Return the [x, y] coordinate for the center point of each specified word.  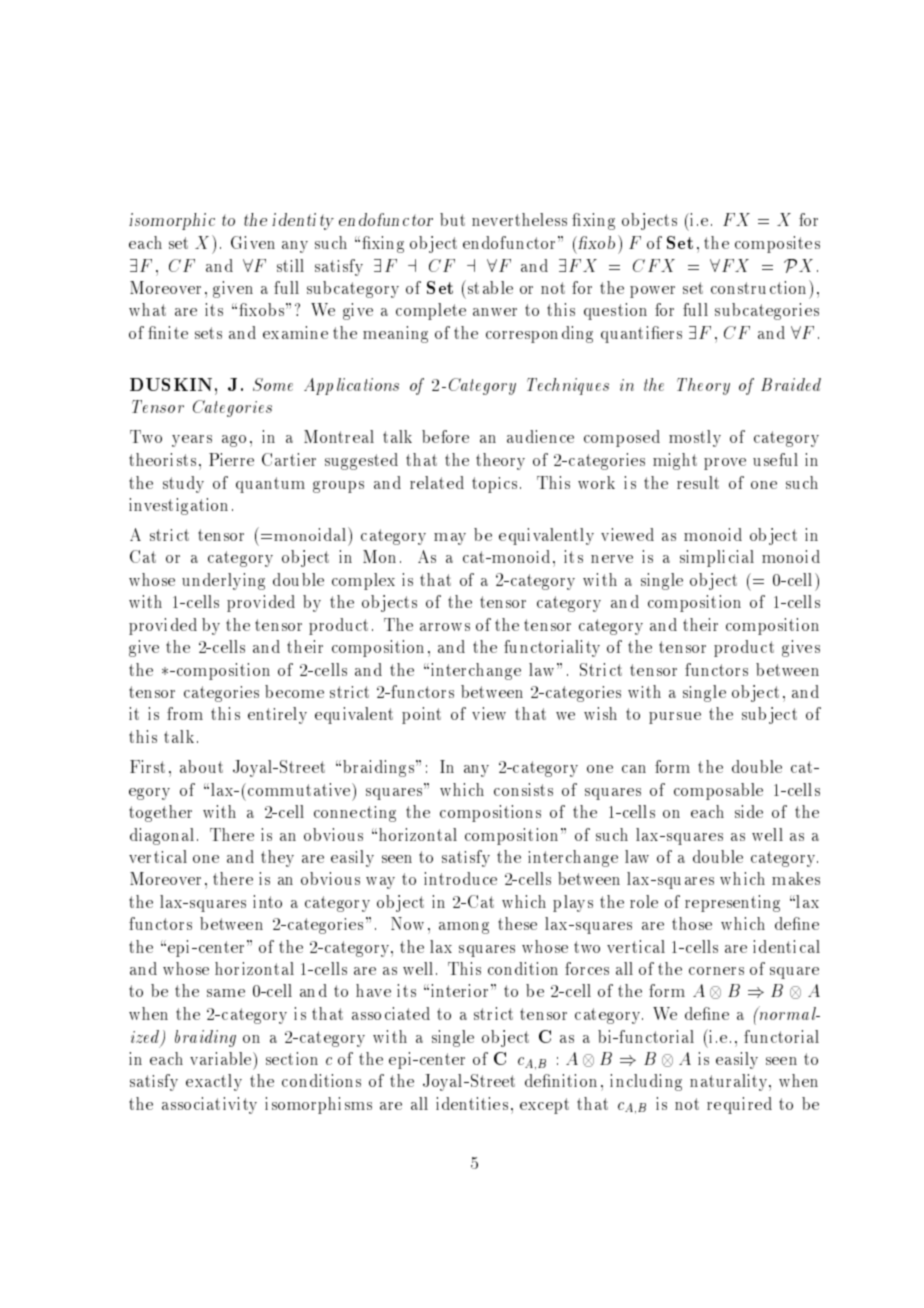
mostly [695, 438]
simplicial [717, 558]
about [201, 766]
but [452, 219]
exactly [214, 1082]
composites [777, 244]
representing [732, 903]
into [267, 901]
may [450, 539]
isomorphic [172, 221]
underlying [223, 581]
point [421, 715]
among [464, 928]
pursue [675, 718]
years [192, 441]
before [445, 436]
